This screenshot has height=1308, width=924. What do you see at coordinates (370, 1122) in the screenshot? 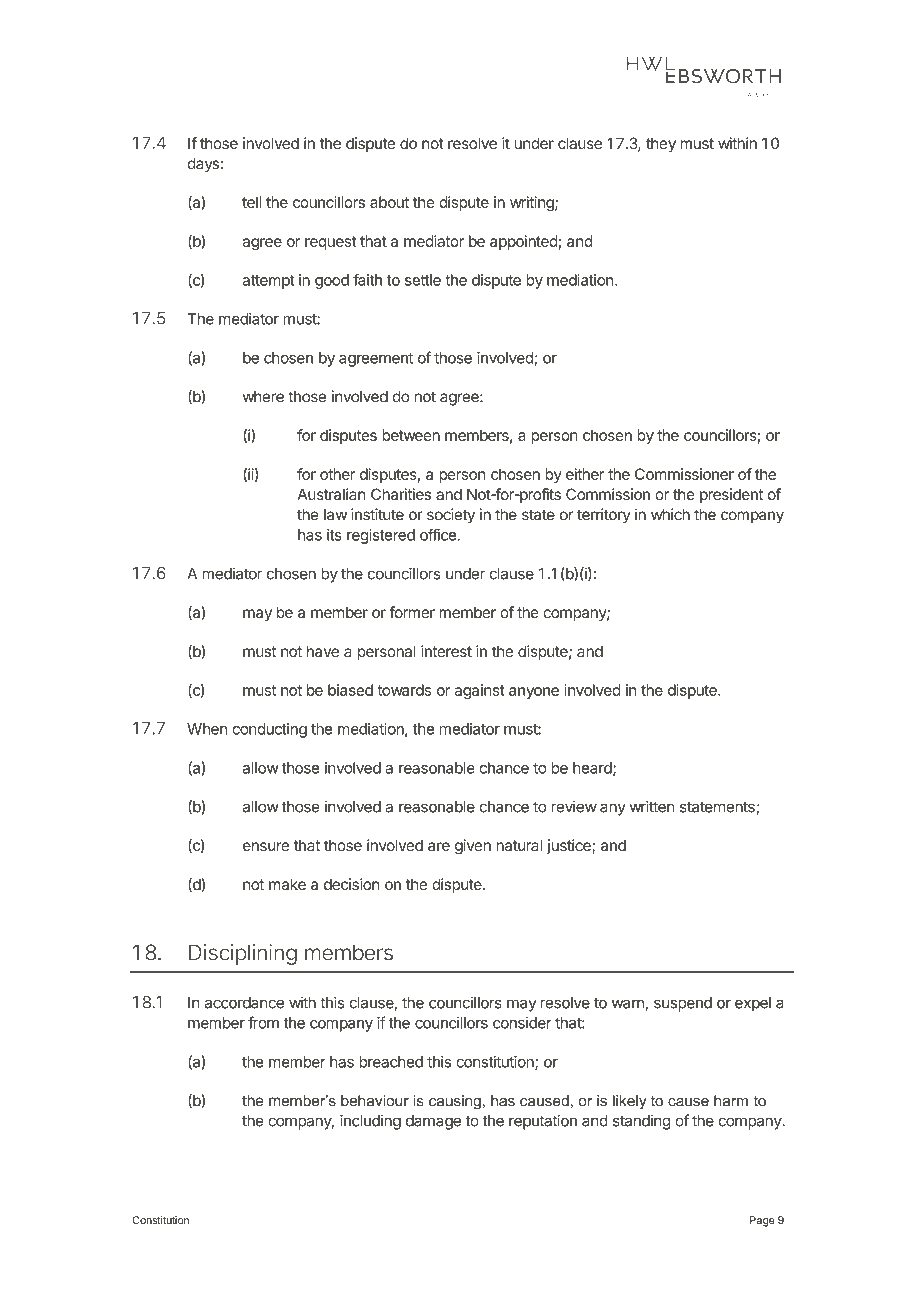
I see `including` at bounding box center [370, 1122].
